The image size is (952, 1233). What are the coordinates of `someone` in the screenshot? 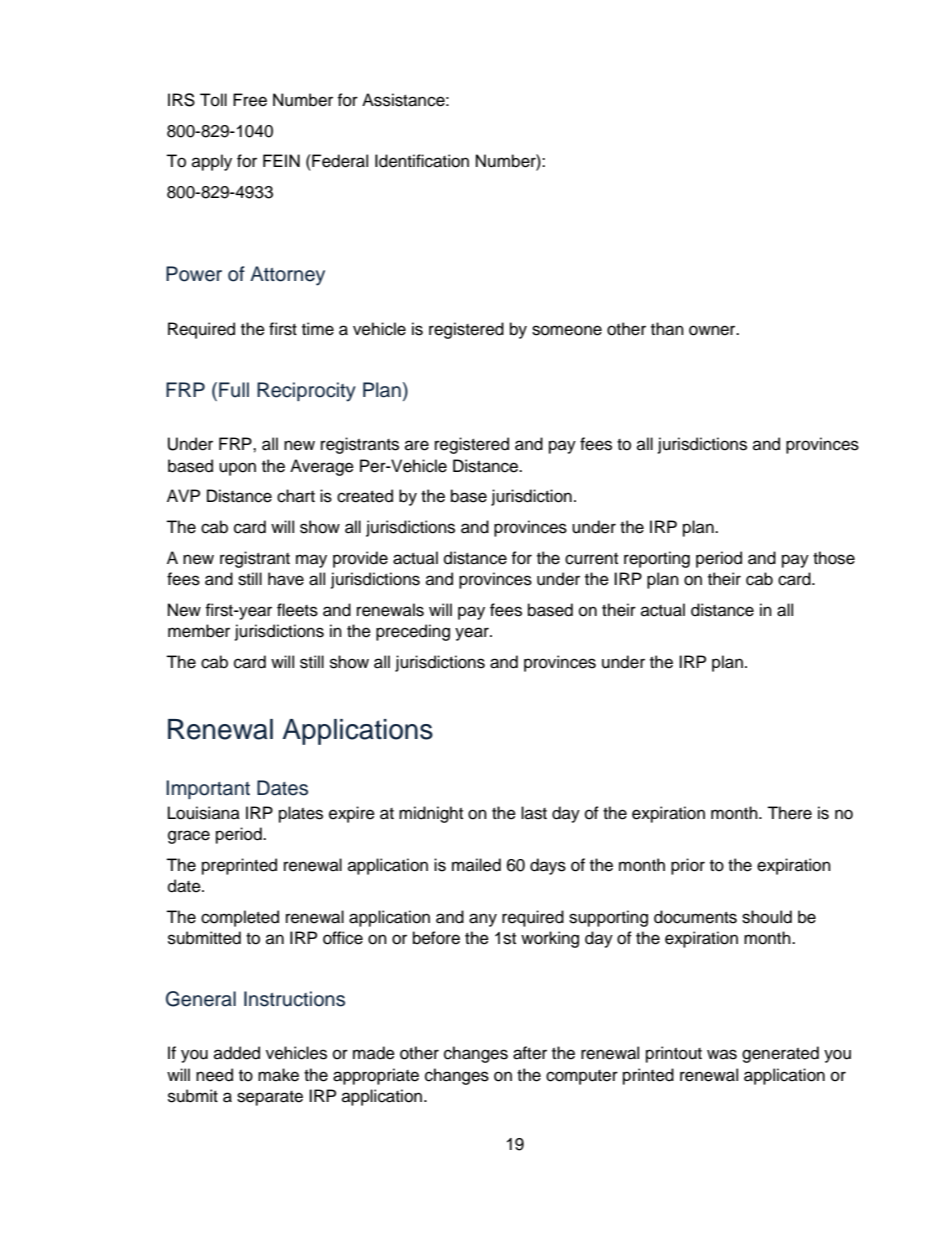 It's located at (567, 330).
